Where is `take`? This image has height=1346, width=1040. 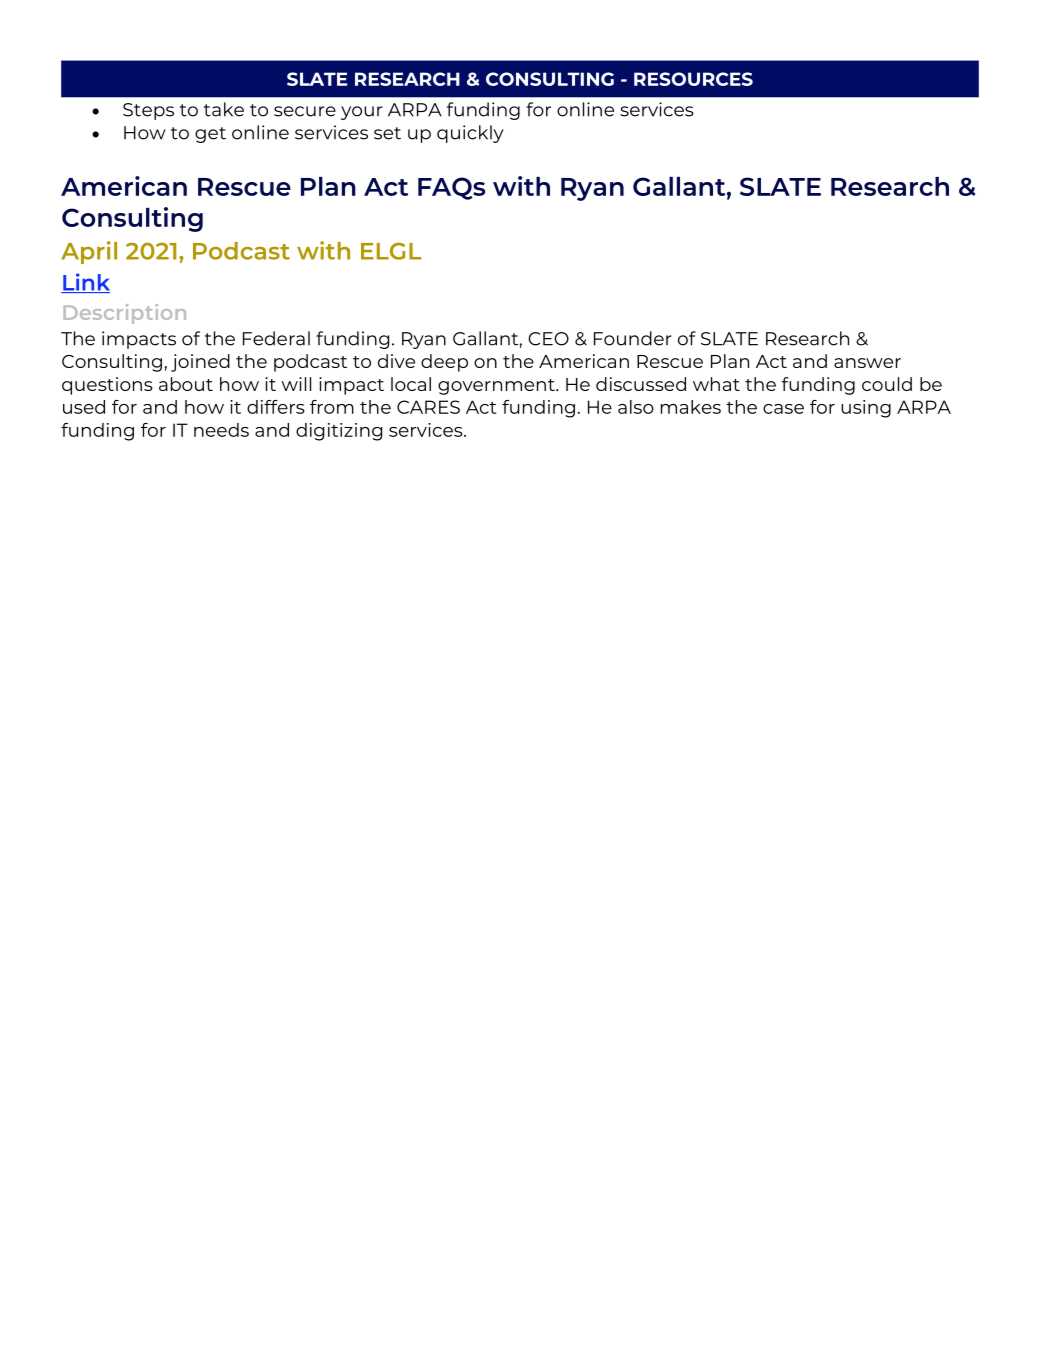 take is located at coordinates (224, 109).
